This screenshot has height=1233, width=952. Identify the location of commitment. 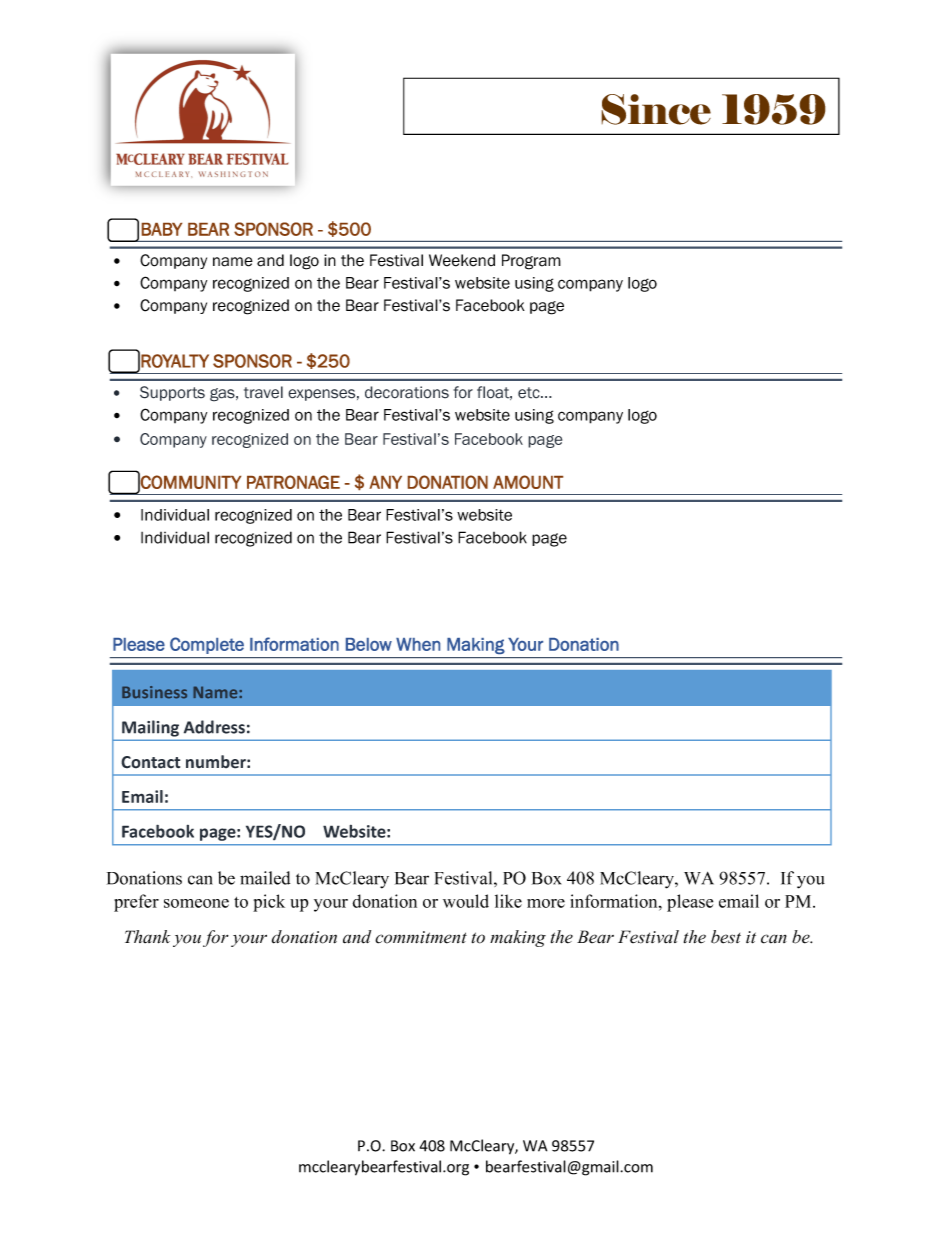
(421, 937).
